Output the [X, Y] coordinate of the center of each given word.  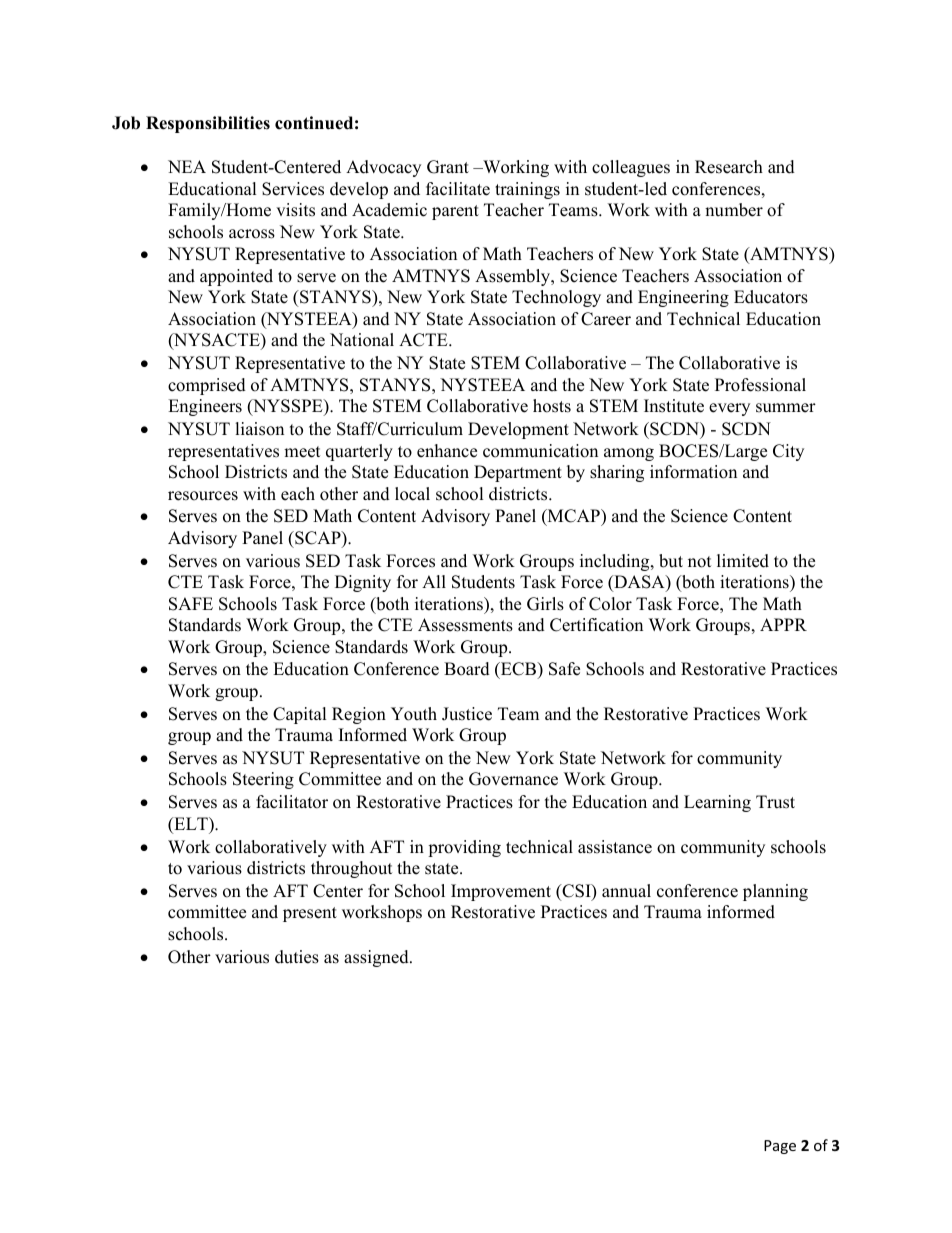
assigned [377, 958]
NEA [187, 166]
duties [297, 957]
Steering [263, 780]
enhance [447, 451]
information [693, 472]
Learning [717, 803]
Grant [448, 167]
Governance [513, 779]
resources [203, 496]
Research [729, 167]
